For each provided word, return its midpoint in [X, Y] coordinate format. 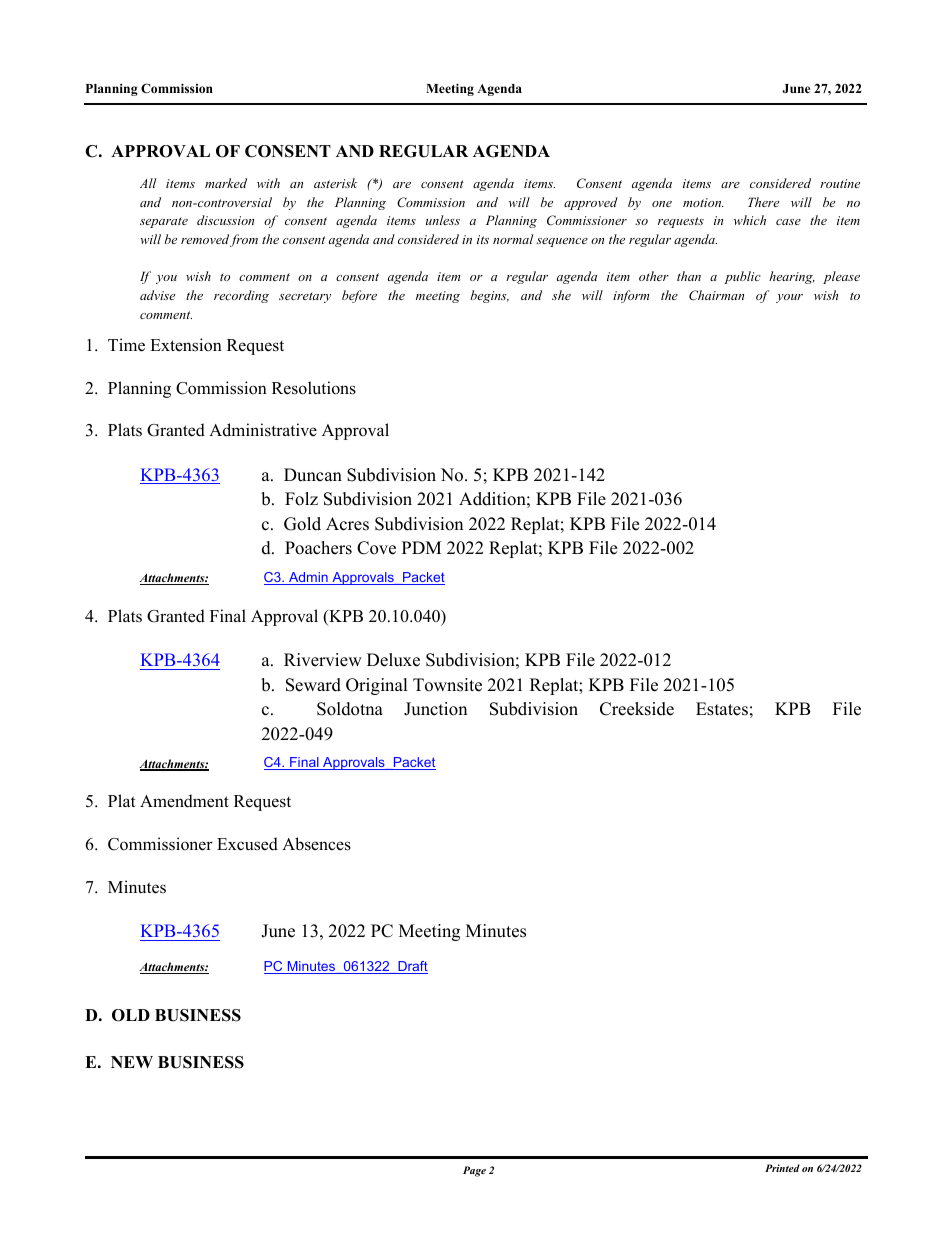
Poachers [318, 548]
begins [490, 296]
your [789, 298]
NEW [132, 1062]
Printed [782, 1168]
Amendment [184, 801]
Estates [722, 709]
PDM [421, 547]
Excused [247, 844]
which [750, 220]
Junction [435, 709]
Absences [316, 844]
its [483, 239]
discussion [225, 220]
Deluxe [393, 660]
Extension [186, 345]
